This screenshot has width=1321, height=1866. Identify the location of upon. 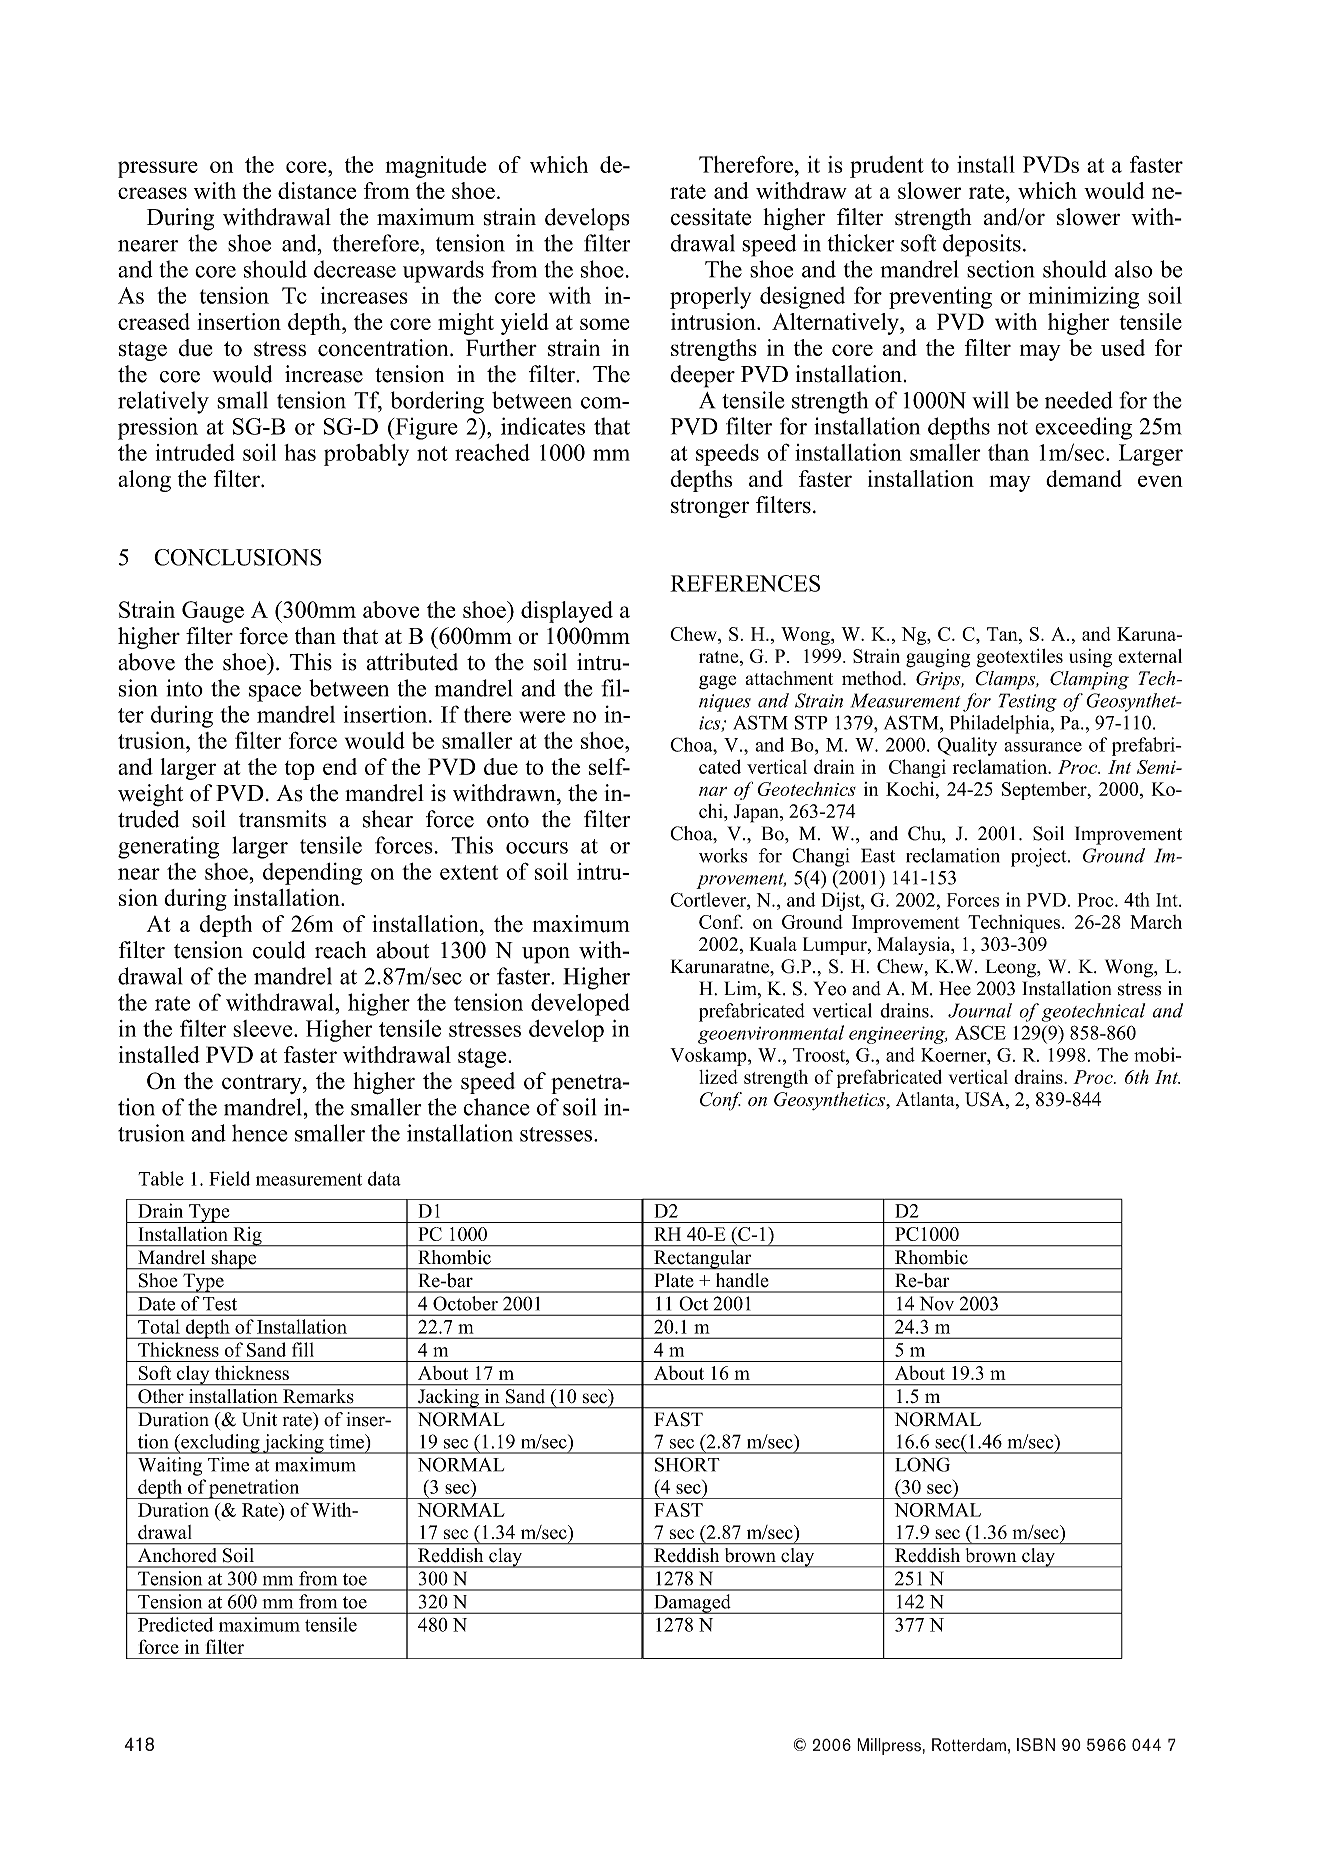
(546, 955).
